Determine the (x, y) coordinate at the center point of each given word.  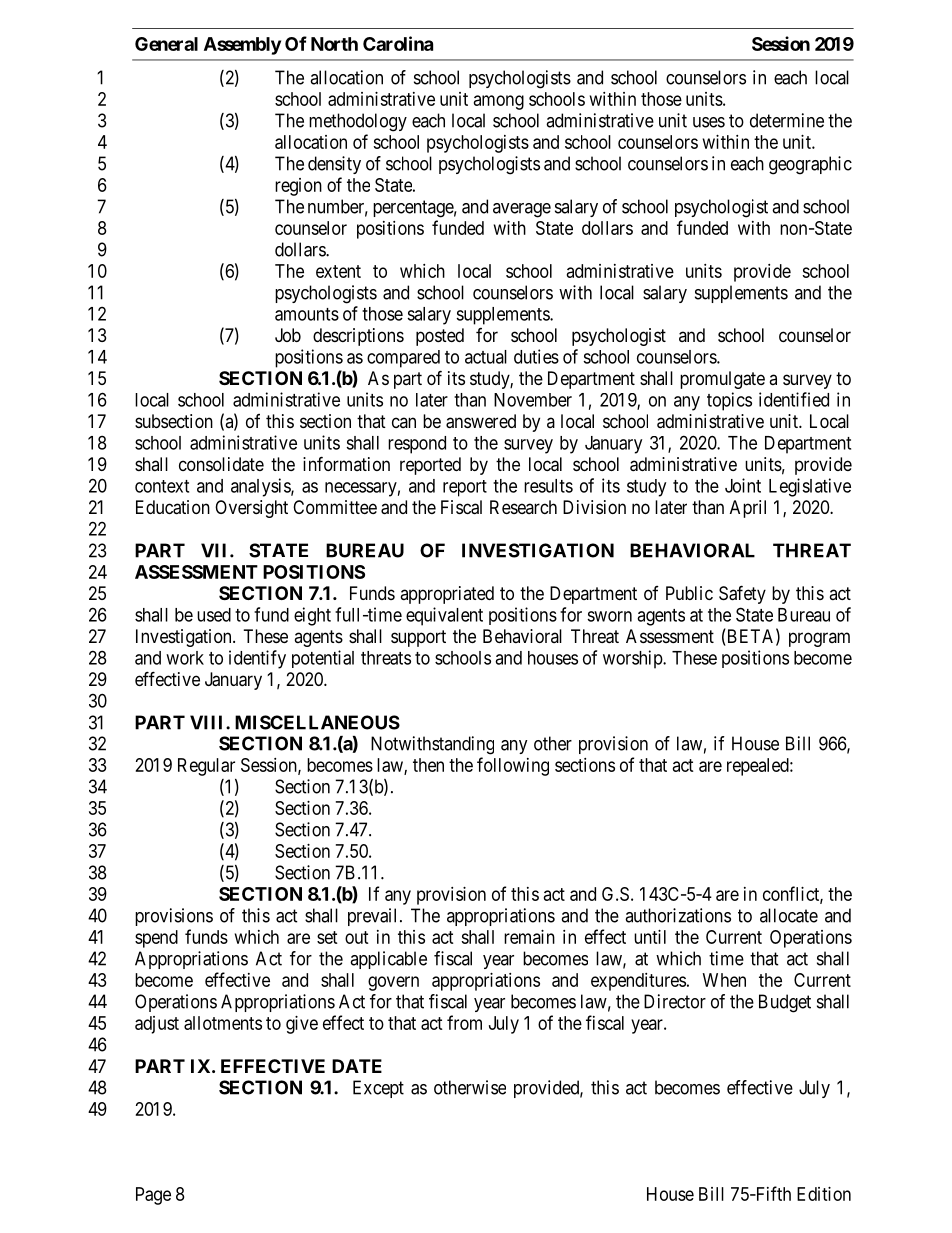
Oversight (251, 509)
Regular (206, 767)
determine (787, 120)
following (513, 766)
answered (481, 421)
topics (729, 401)
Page (153, 1196)
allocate (789, 915)
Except (378, 1089)
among (499, 102)
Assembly (242, 46)
